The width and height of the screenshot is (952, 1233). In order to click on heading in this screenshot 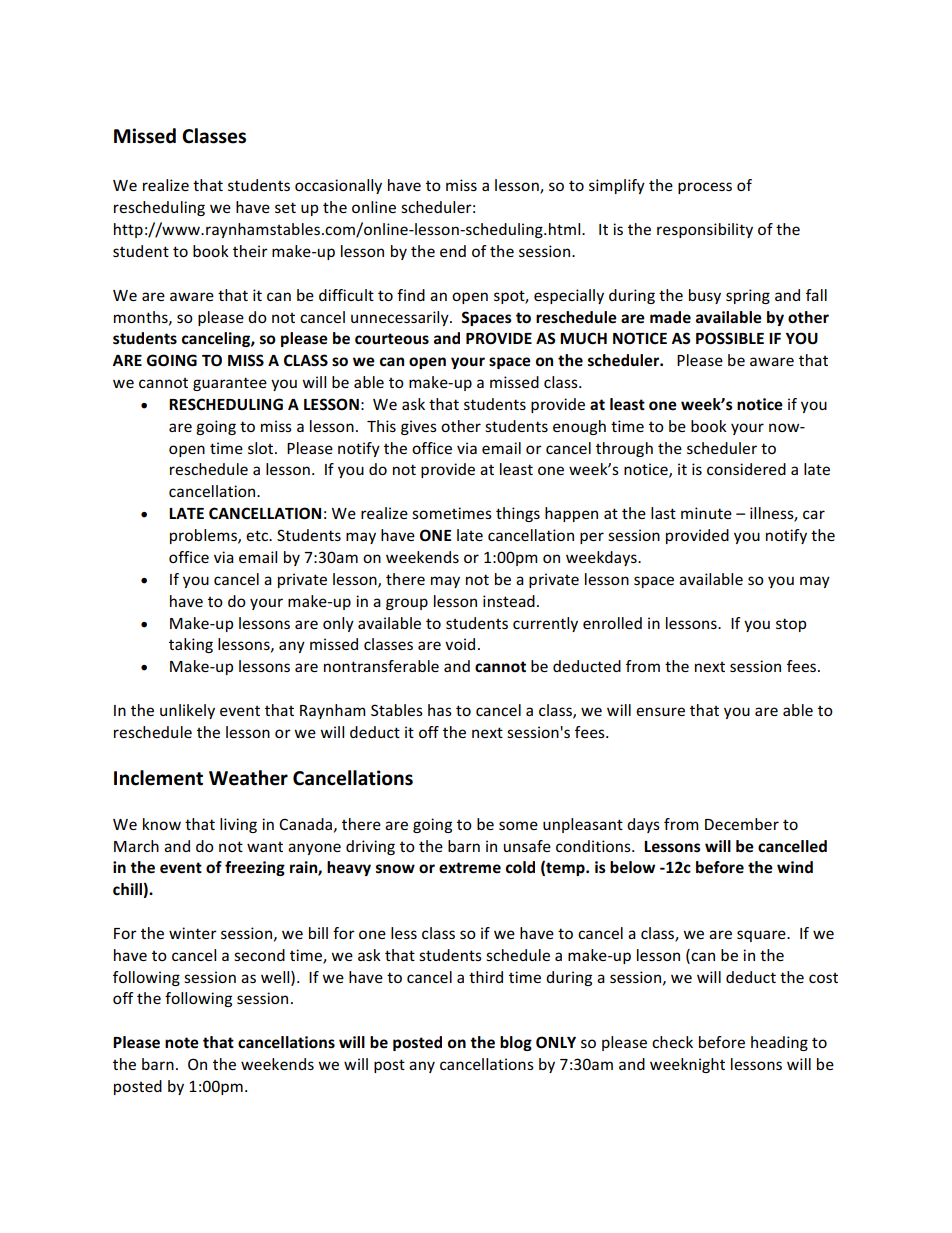, I will do `click(779, 1043)`.
